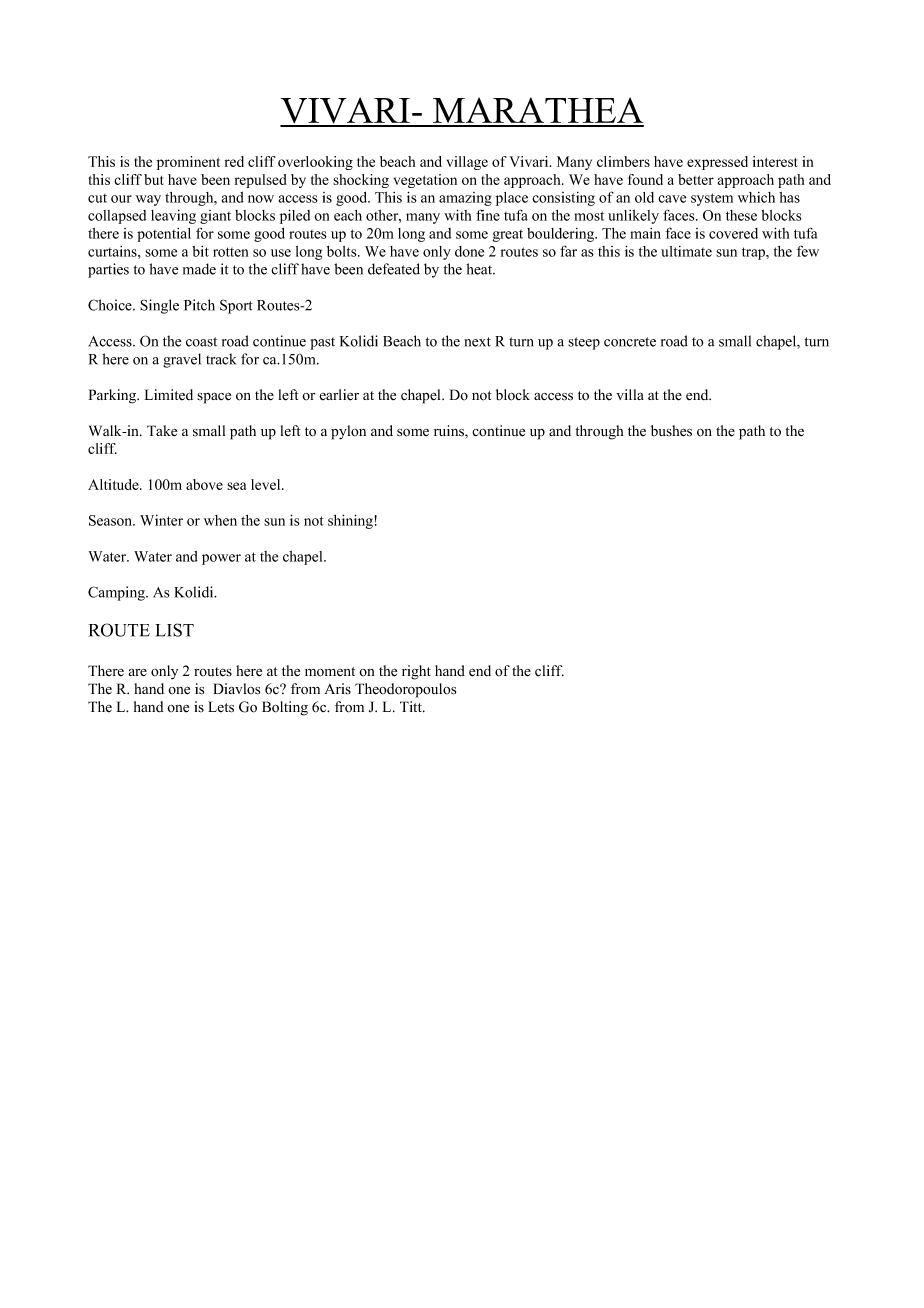 The height and width of the screenshot is (1308, 924). Describe the element at coordinates (425, 181) in the screenshot. I see `vegetation` at that location.
